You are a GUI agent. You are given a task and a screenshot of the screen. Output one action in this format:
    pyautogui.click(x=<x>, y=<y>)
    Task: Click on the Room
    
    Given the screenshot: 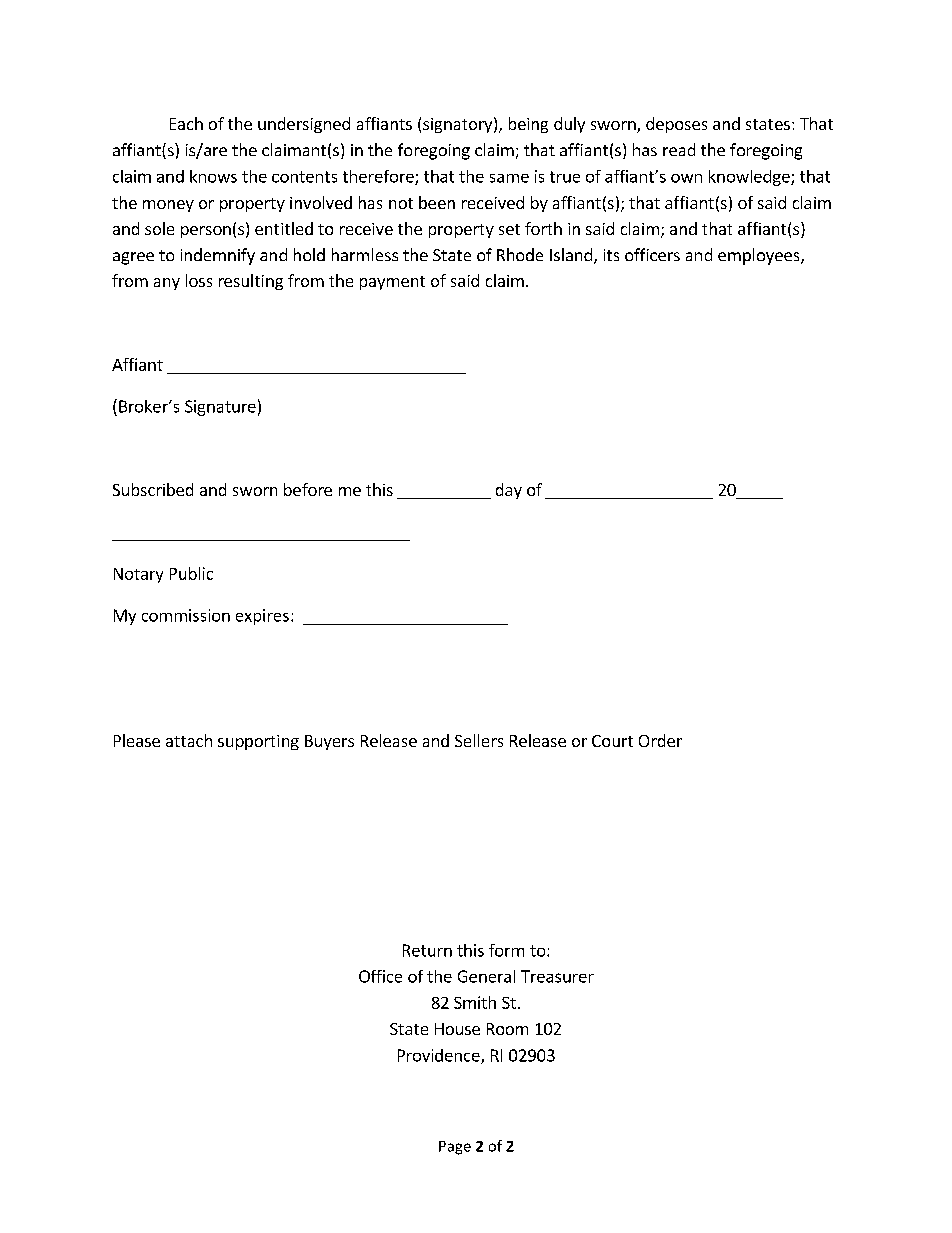 What is the action you would take?
    pyautogui.click(x=507, y=1029)
